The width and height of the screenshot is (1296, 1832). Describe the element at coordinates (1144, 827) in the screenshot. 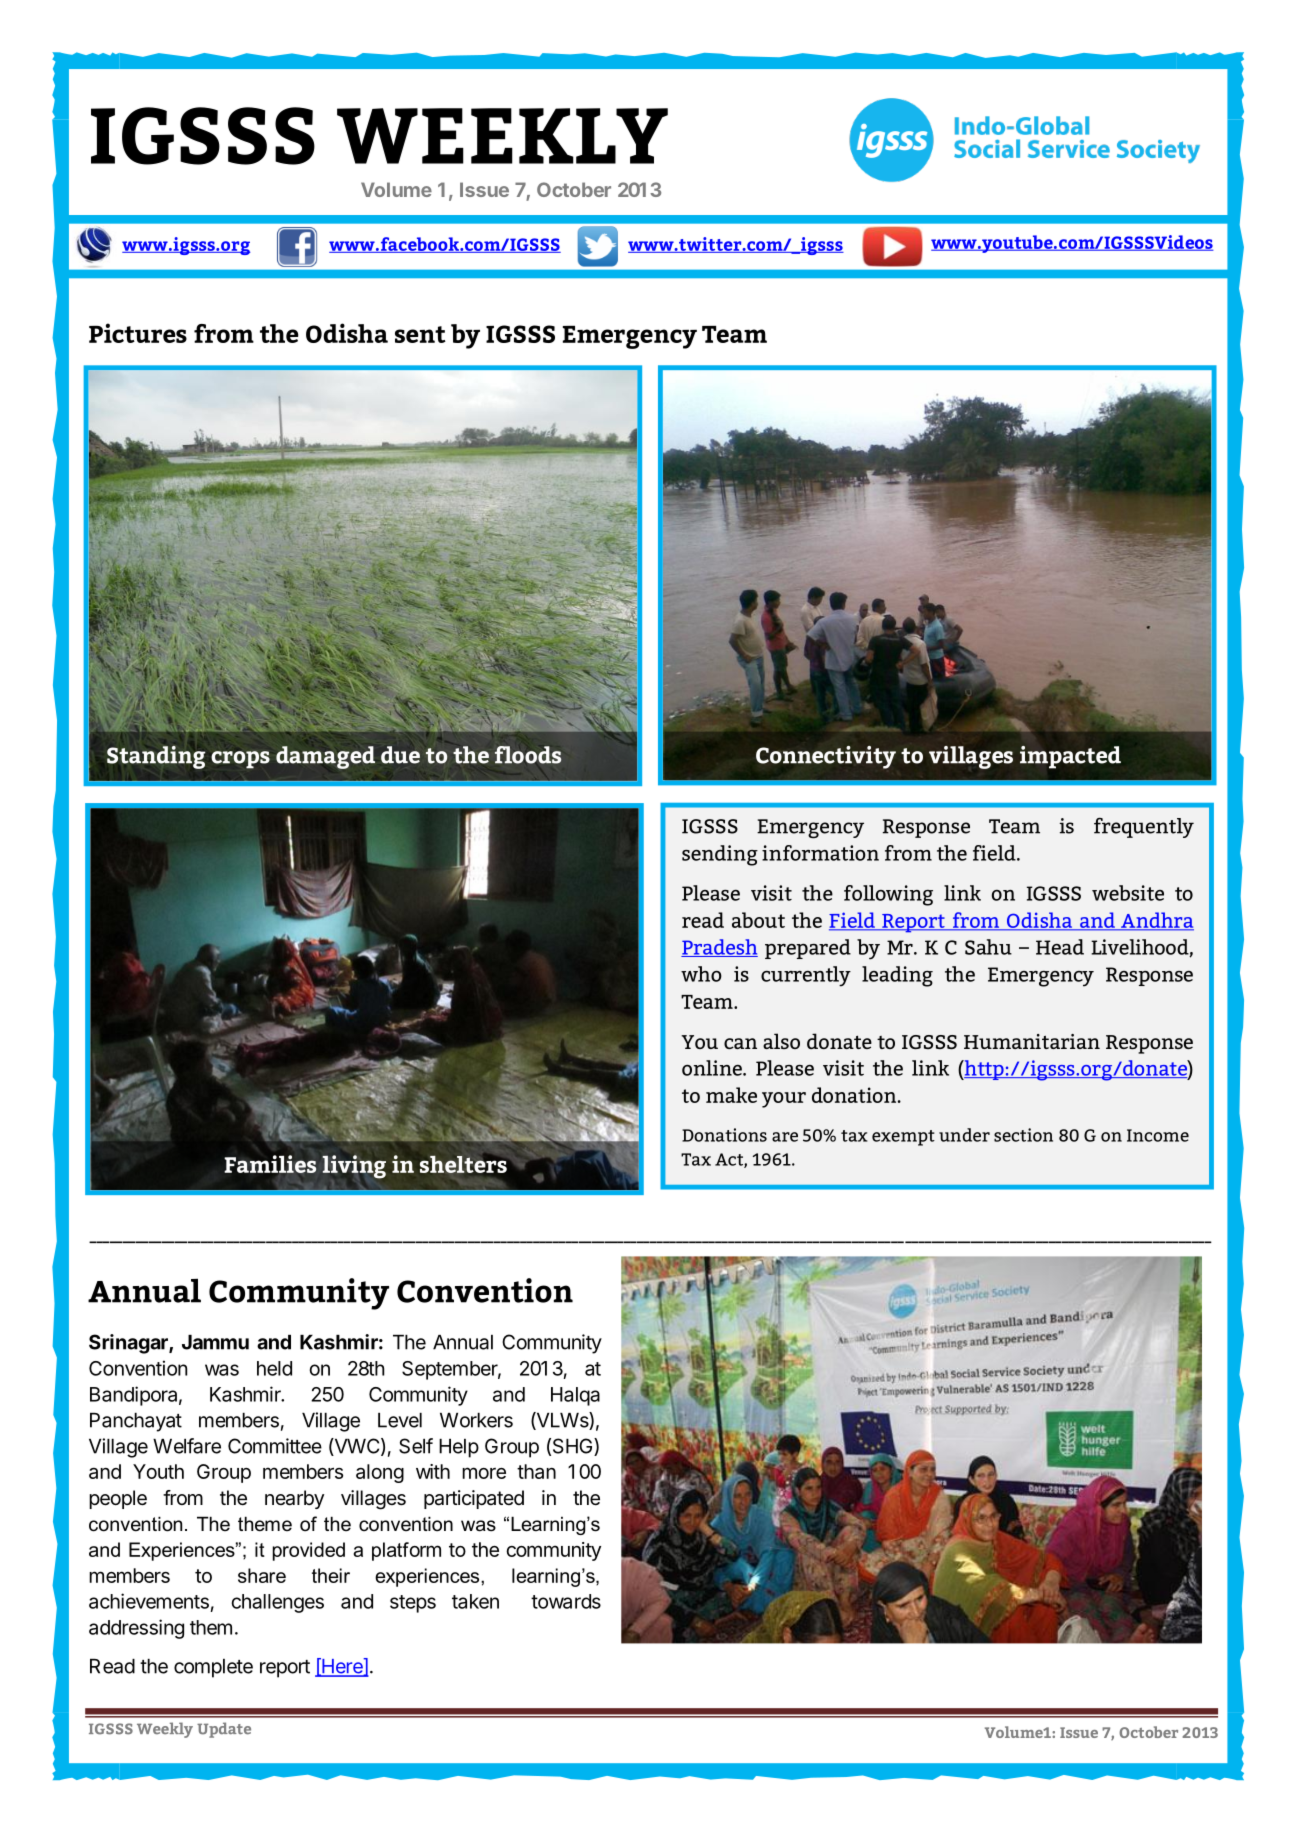

I see `frequently` at that location.
